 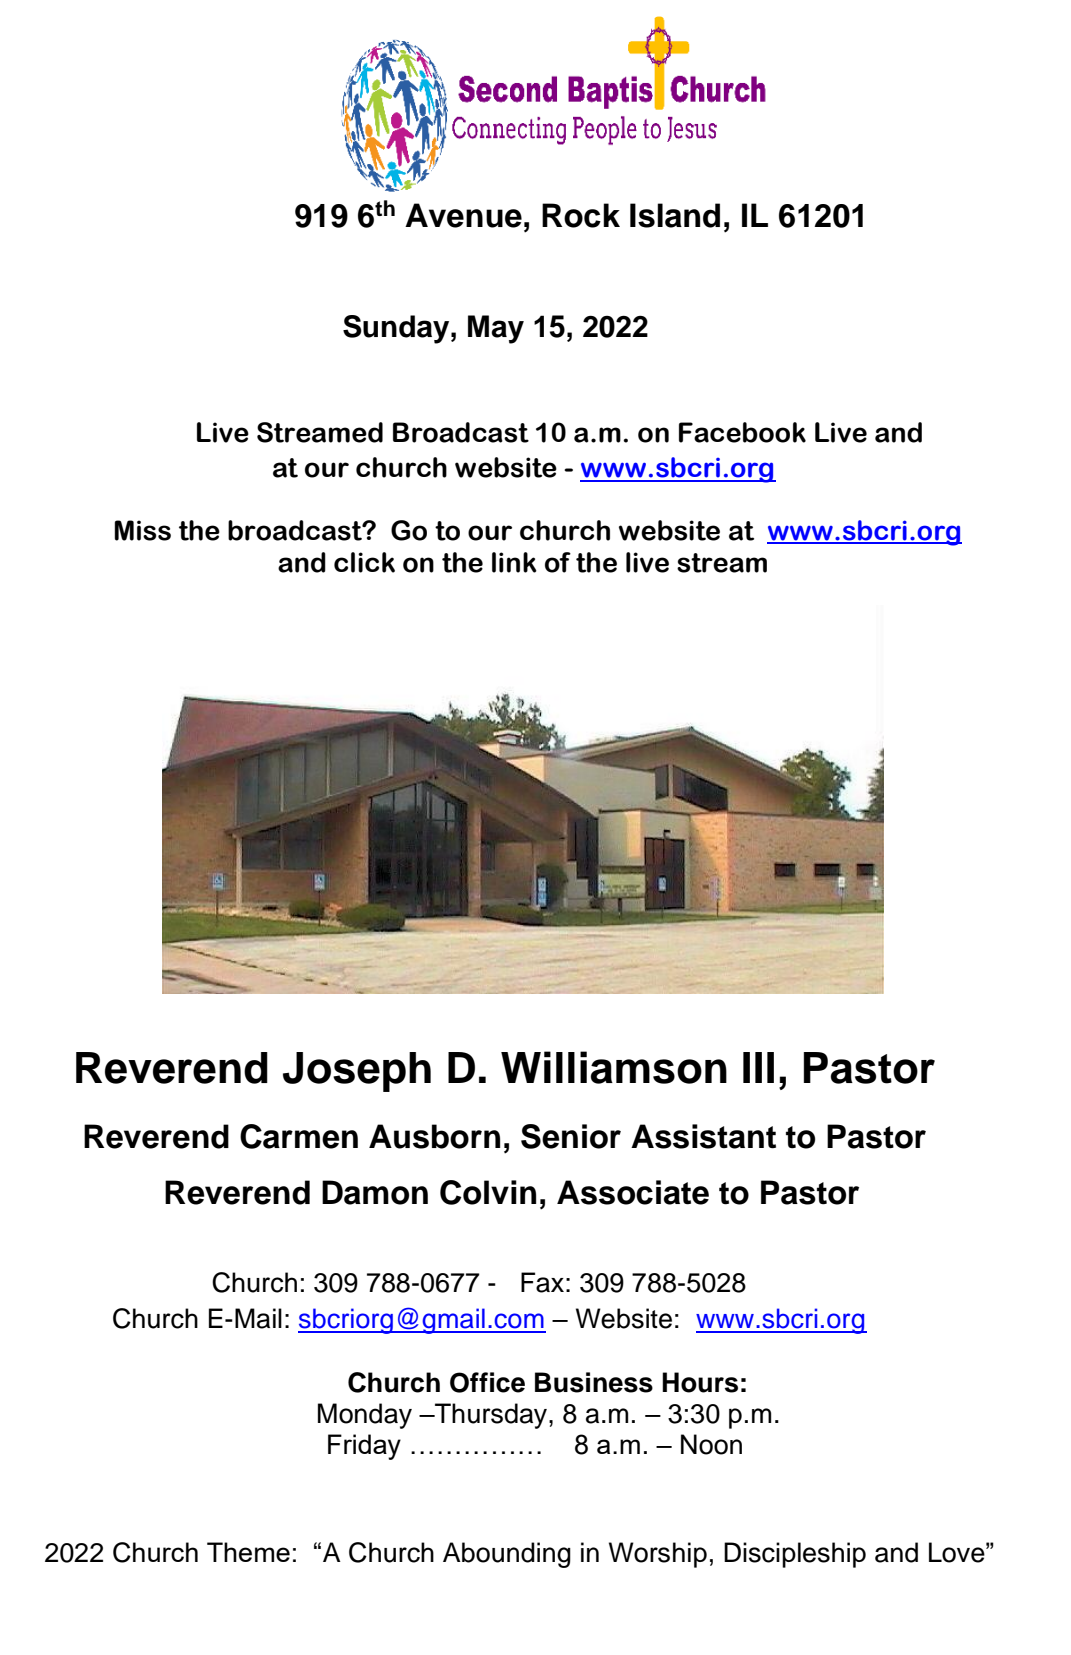 What do you see at coordinates (507, 1555) in the image?
I see `Abounding` at bounding box center [507, 1555].
